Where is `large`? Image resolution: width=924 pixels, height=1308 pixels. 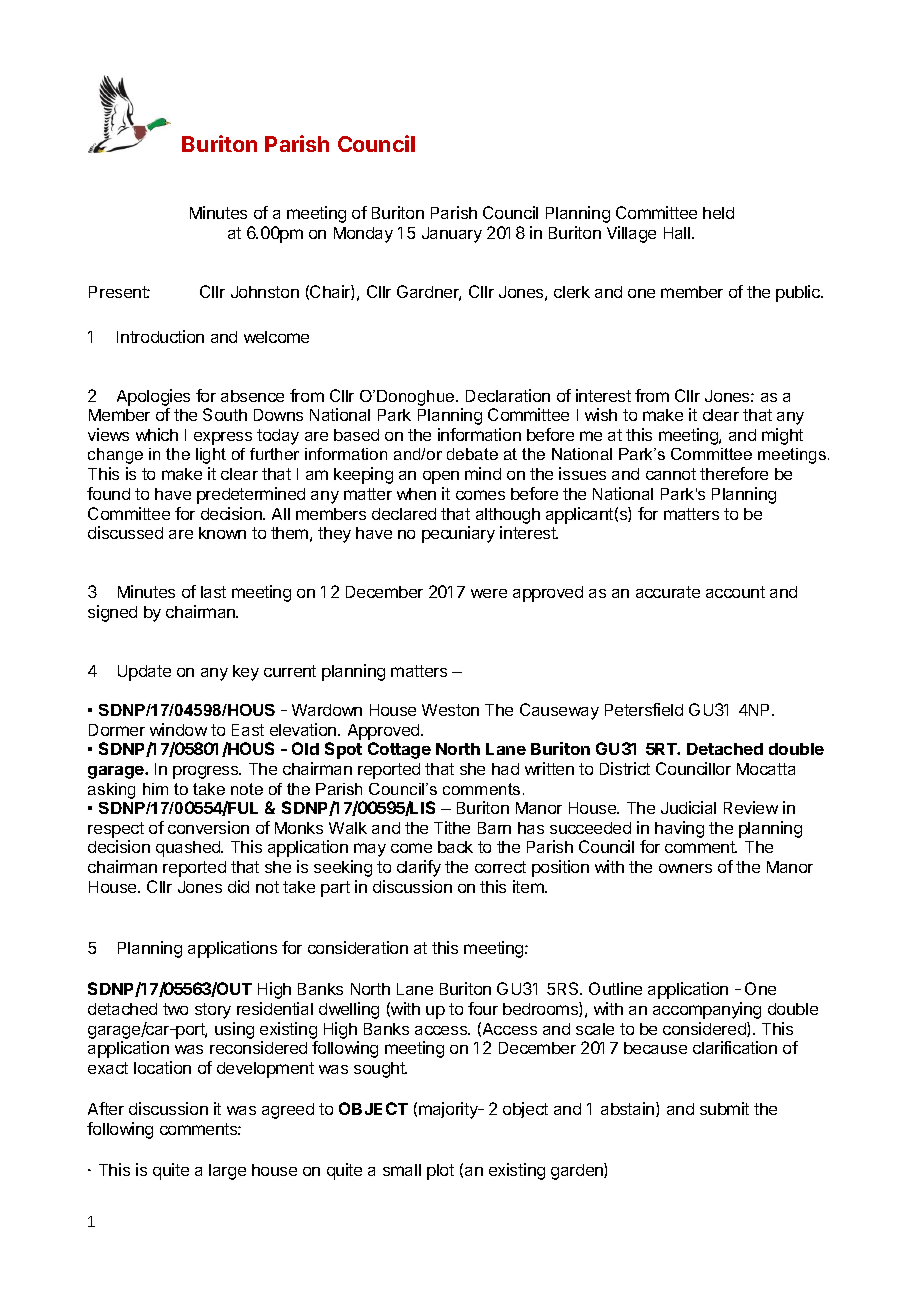 large is located at coordinates (227, 1172).
